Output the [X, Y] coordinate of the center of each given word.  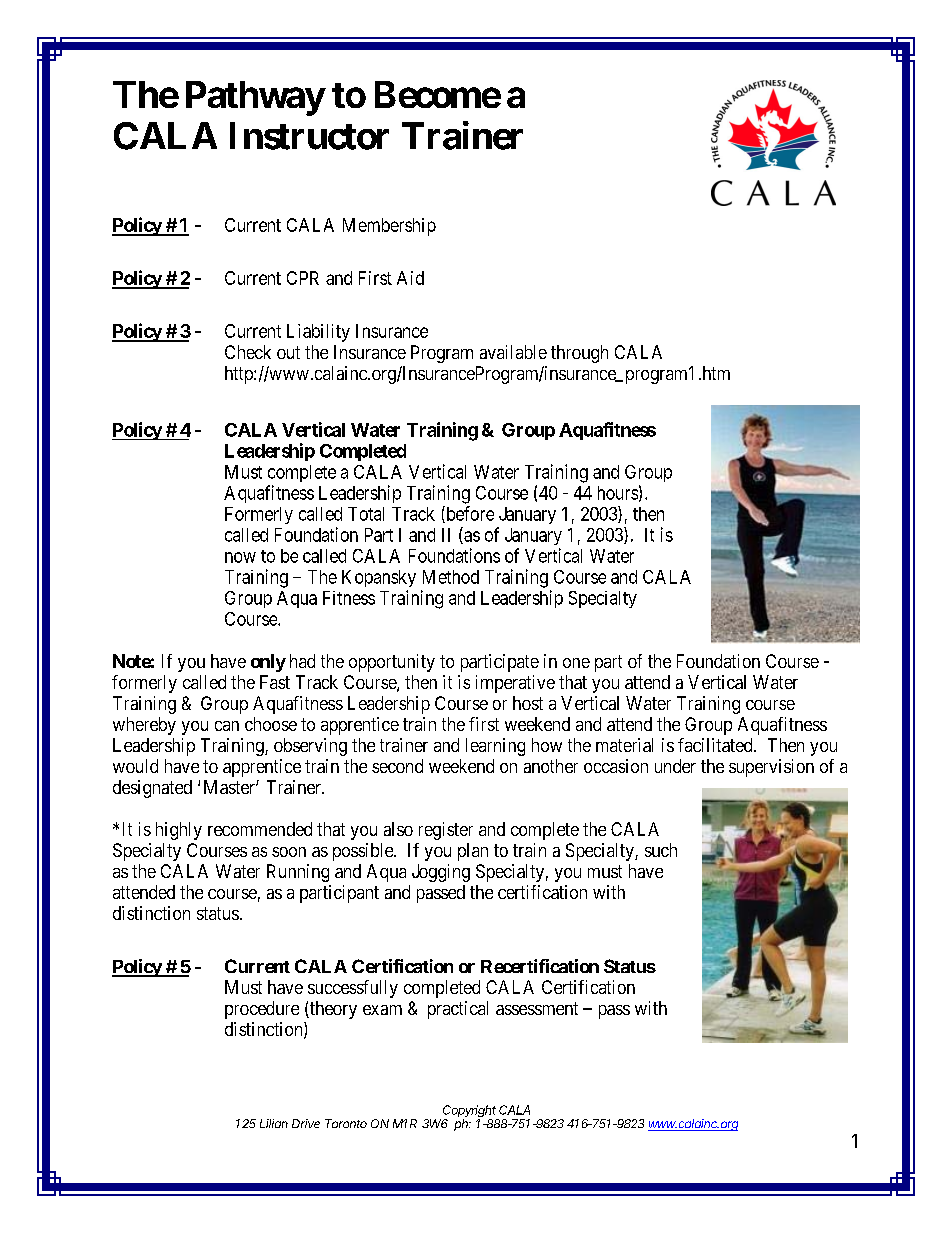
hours [618, 493]
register [446, 831]
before [469, 514]
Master [230, 787]
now [240, 557]
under [675, 766]
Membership [389, 227]
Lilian [274, 1123]
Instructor [309, 136]
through [579, 354]
